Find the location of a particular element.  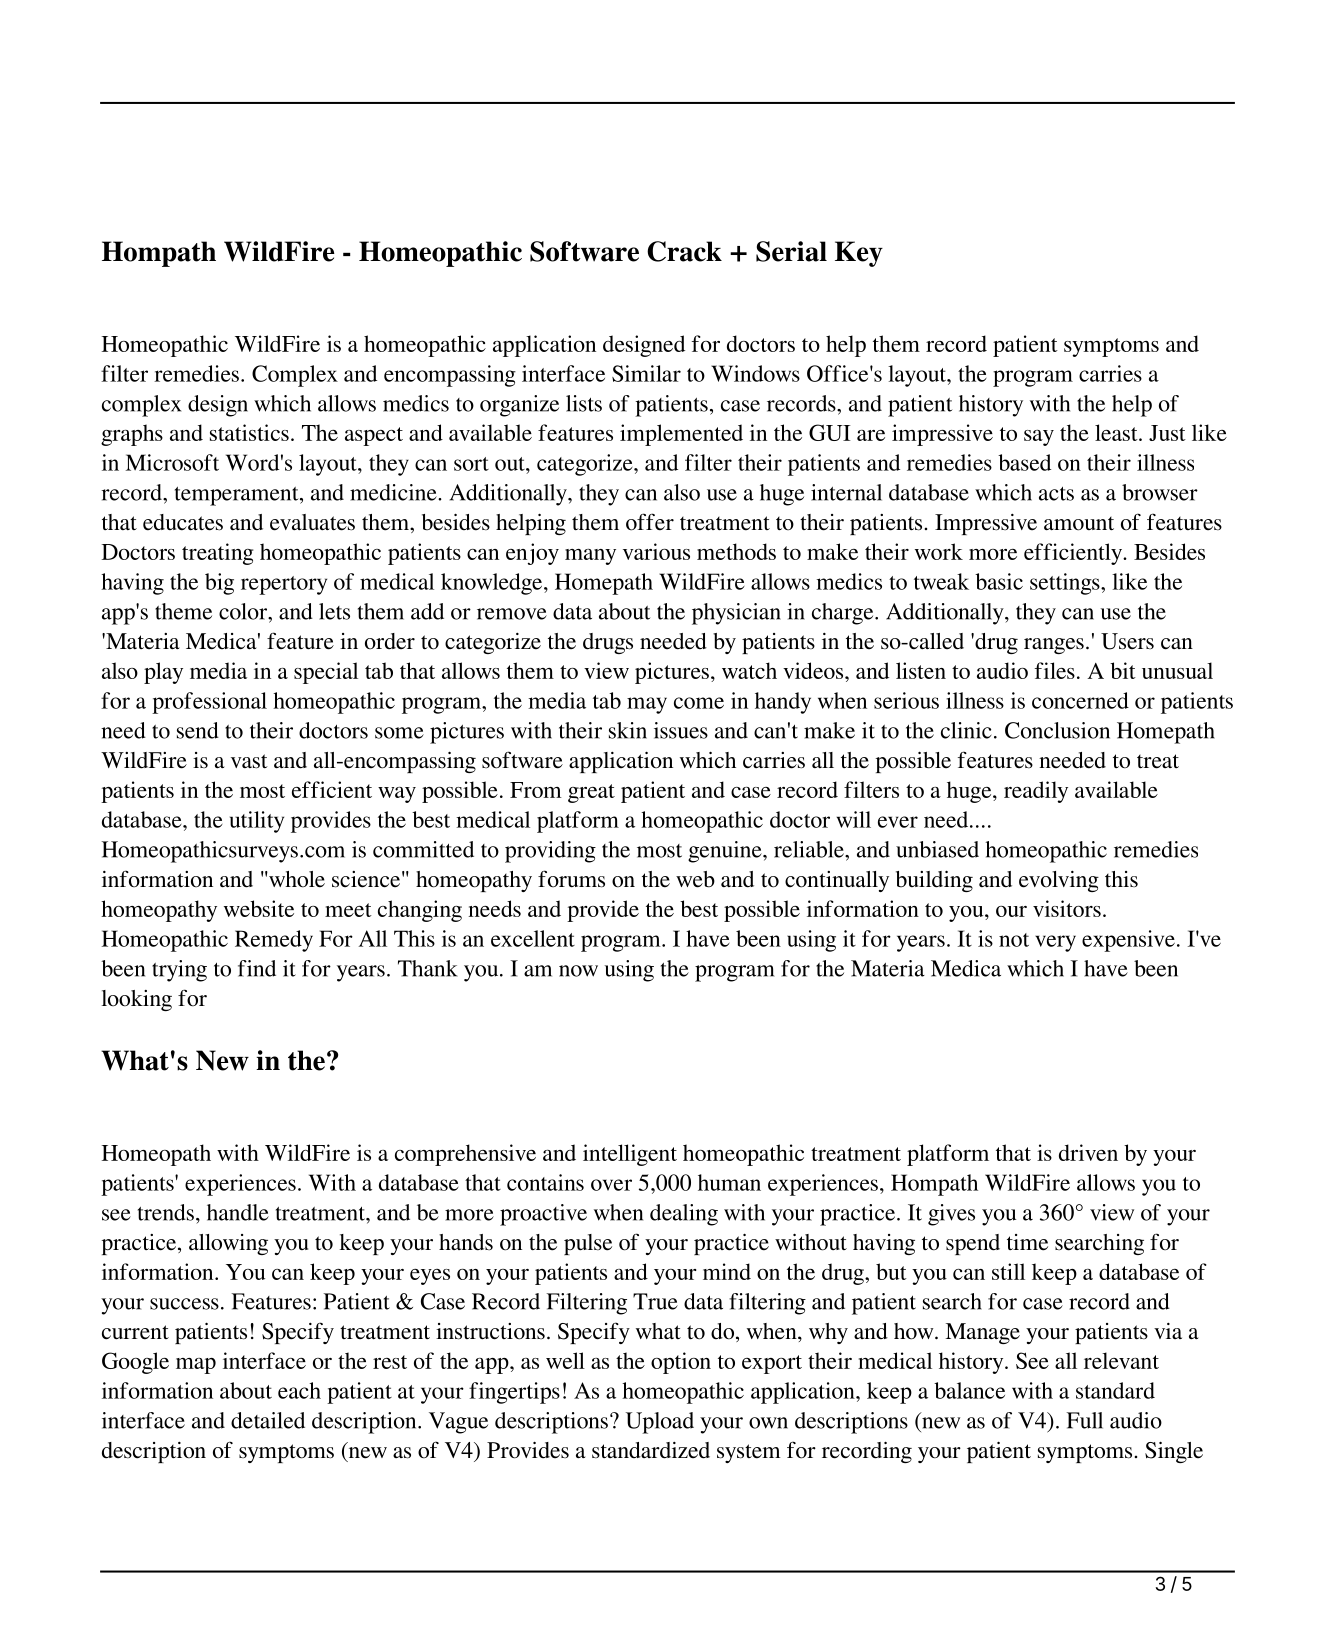

handle is located at coordinates (238, 1212).
